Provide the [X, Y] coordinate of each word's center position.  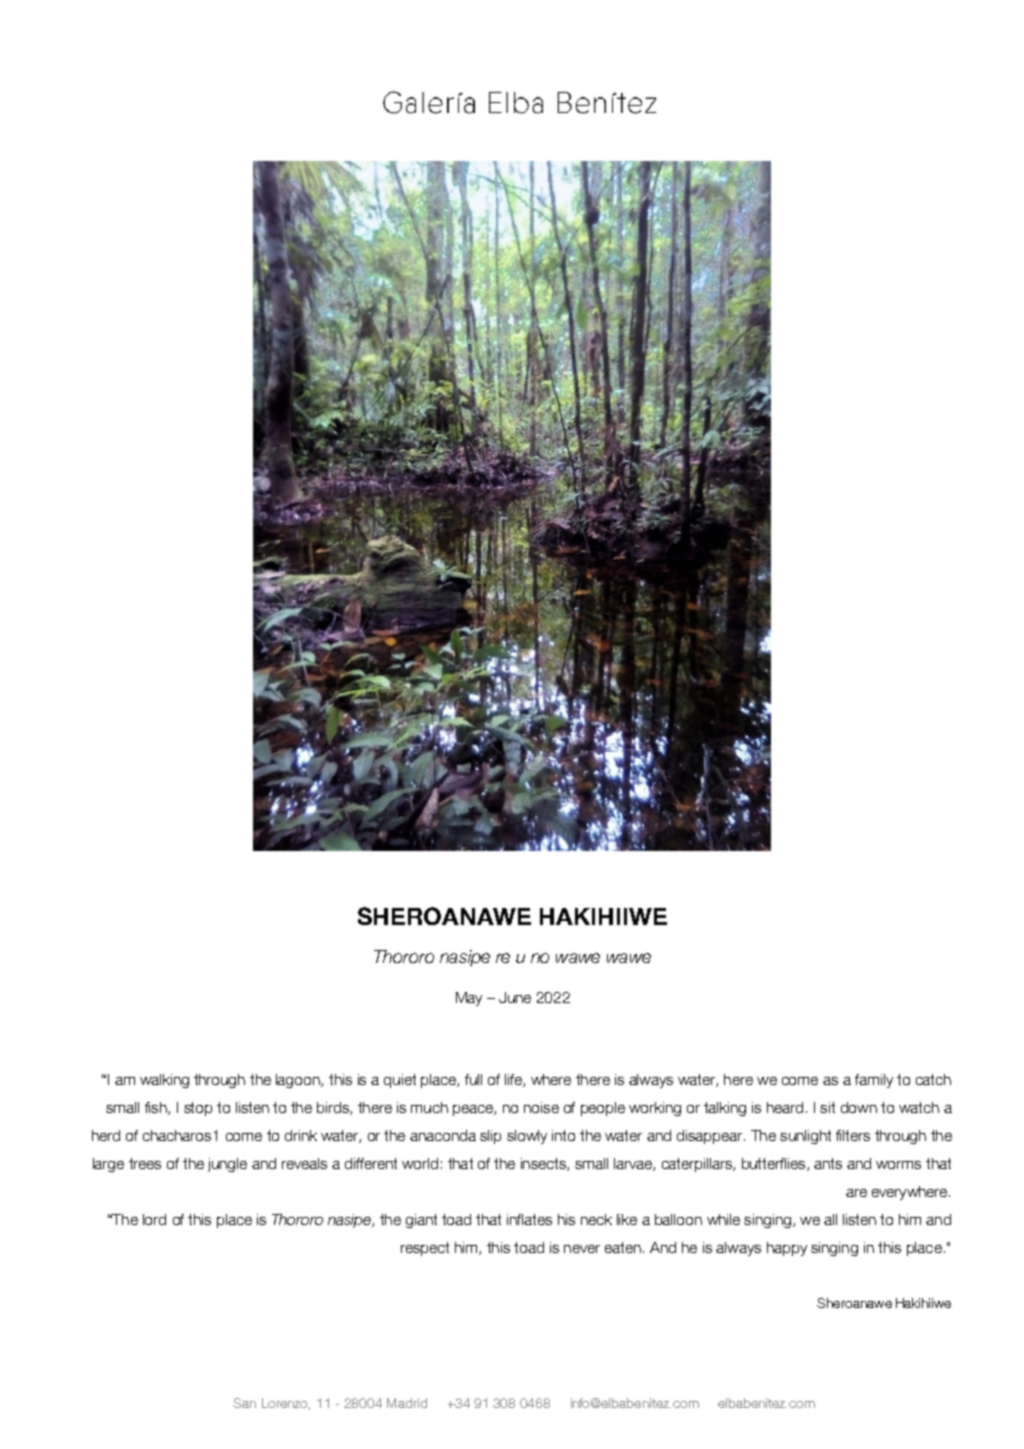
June [515, 997]
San [244, 1403]
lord [154, 1219]
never [582, 1249]
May [469, 999]
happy [787, 1249]
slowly [527, 1137]
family [874, 1081]
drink [301, 1135]
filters [853, 1135]
